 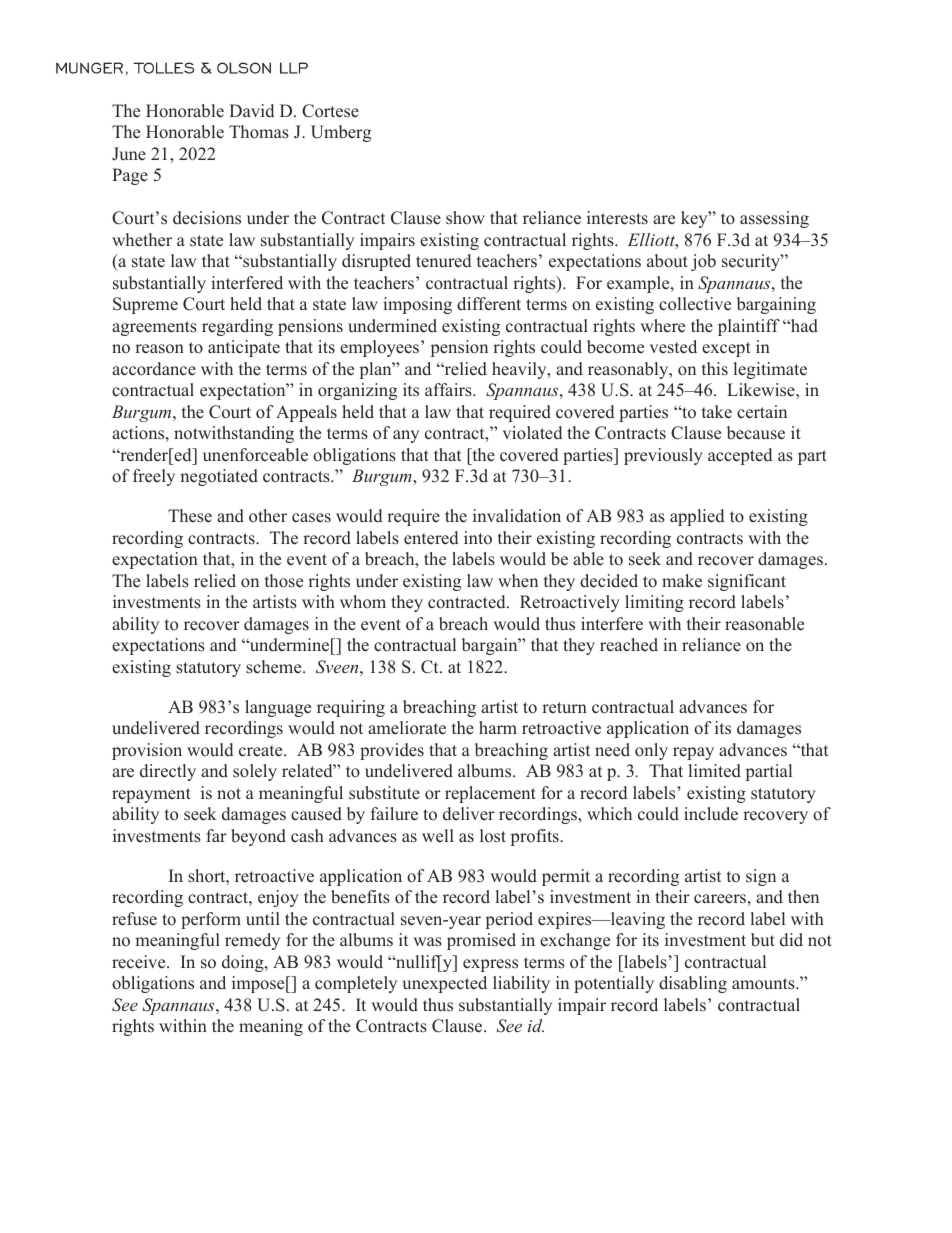 What do you see at coordinates (774, 219) in the screenshot?
I see `assessing` at bounding box center [774, 219].
